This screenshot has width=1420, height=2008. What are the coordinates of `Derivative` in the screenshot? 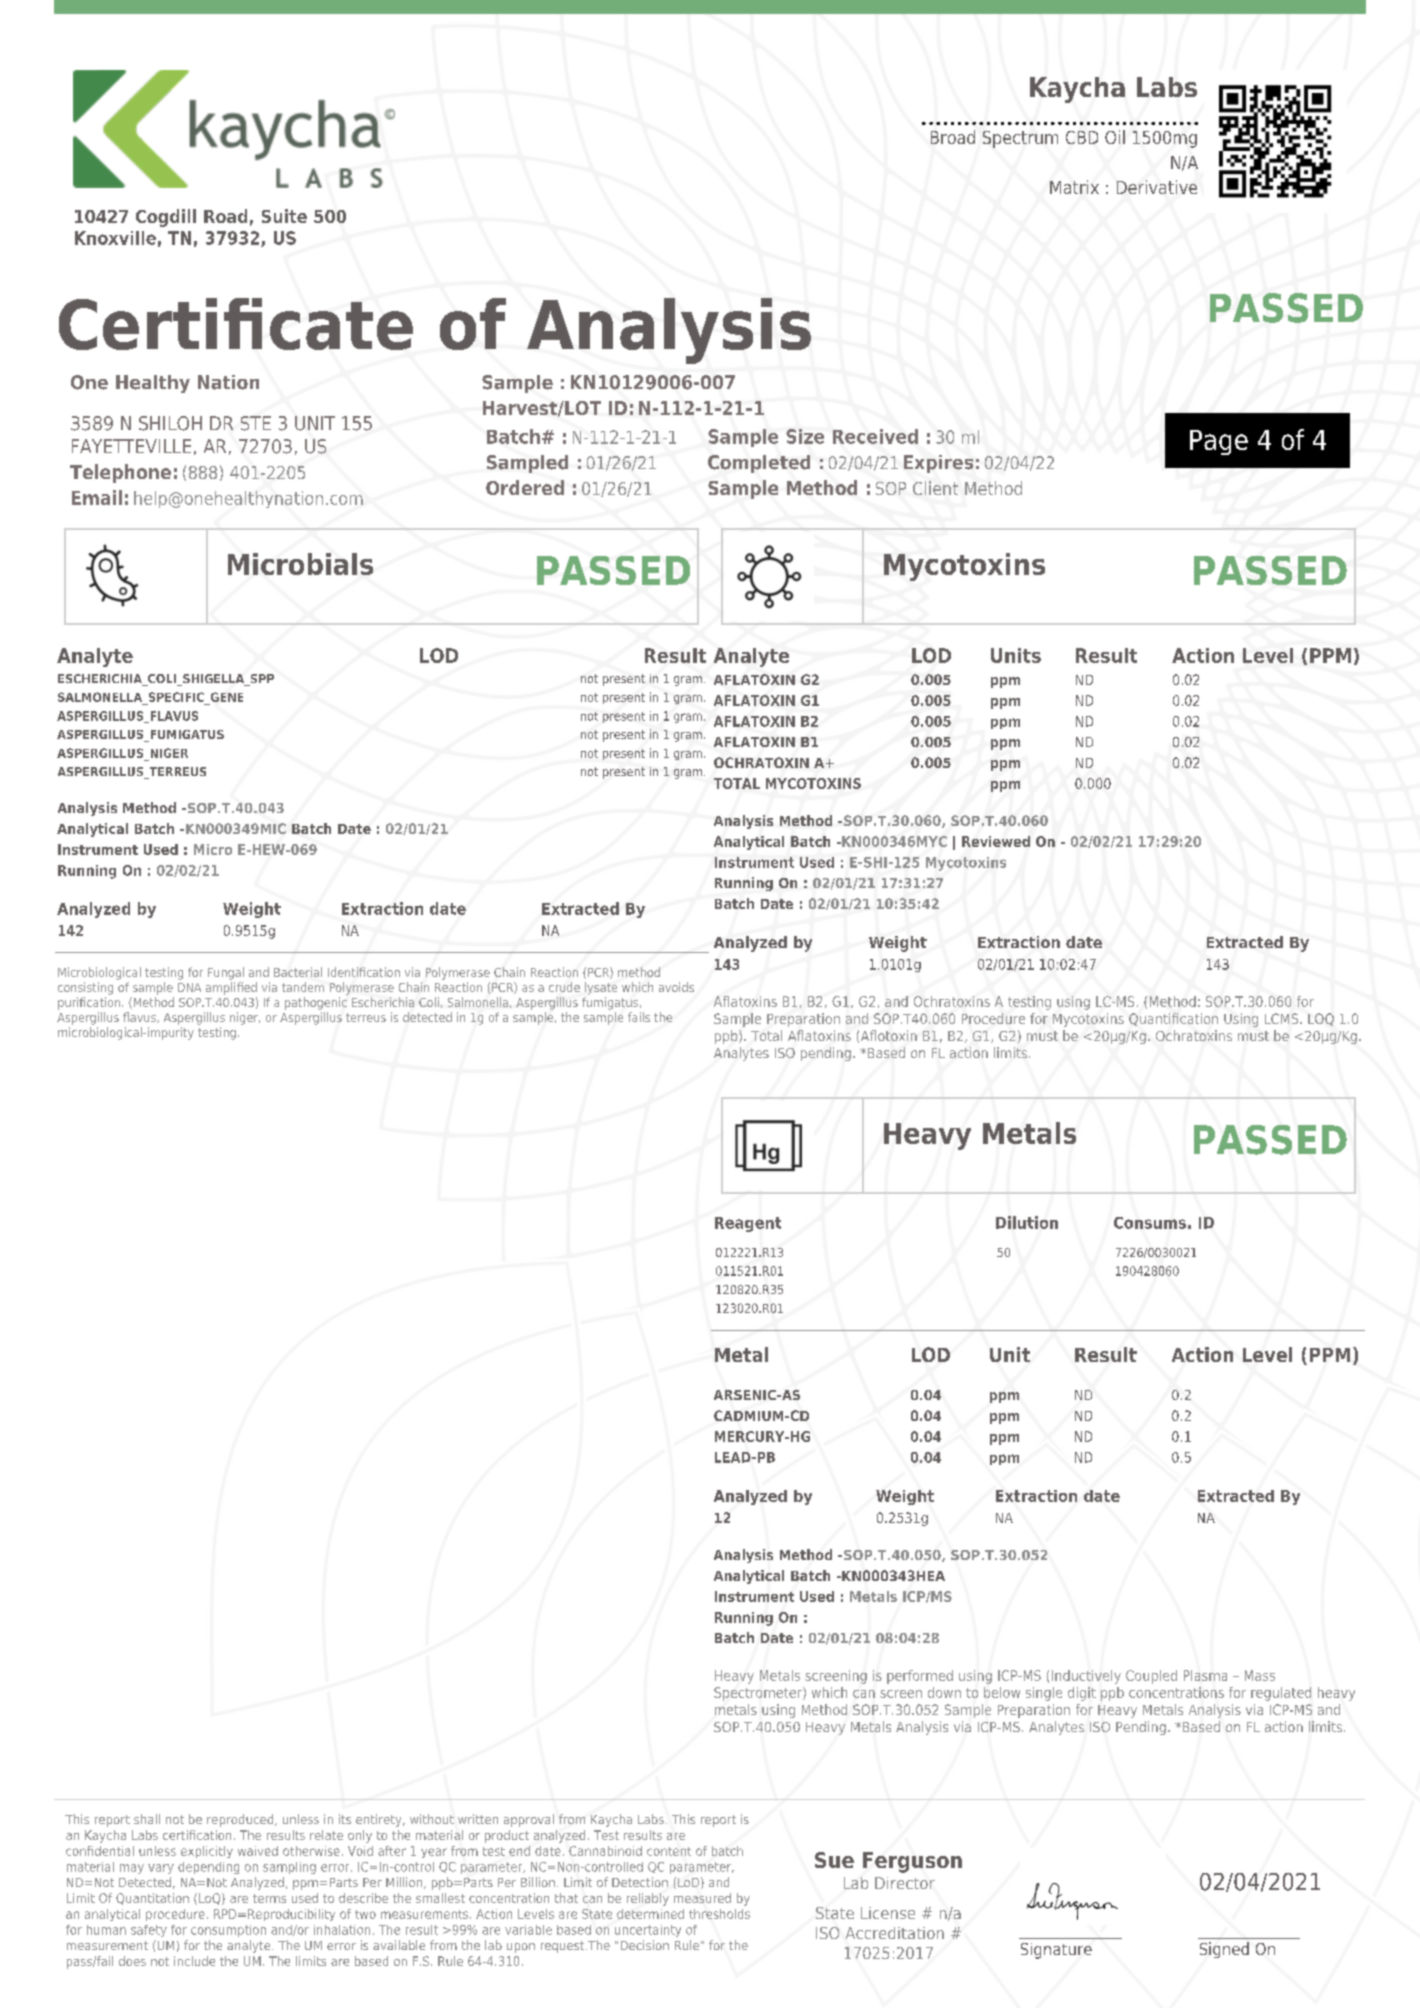 It's located at (1157, 187).
